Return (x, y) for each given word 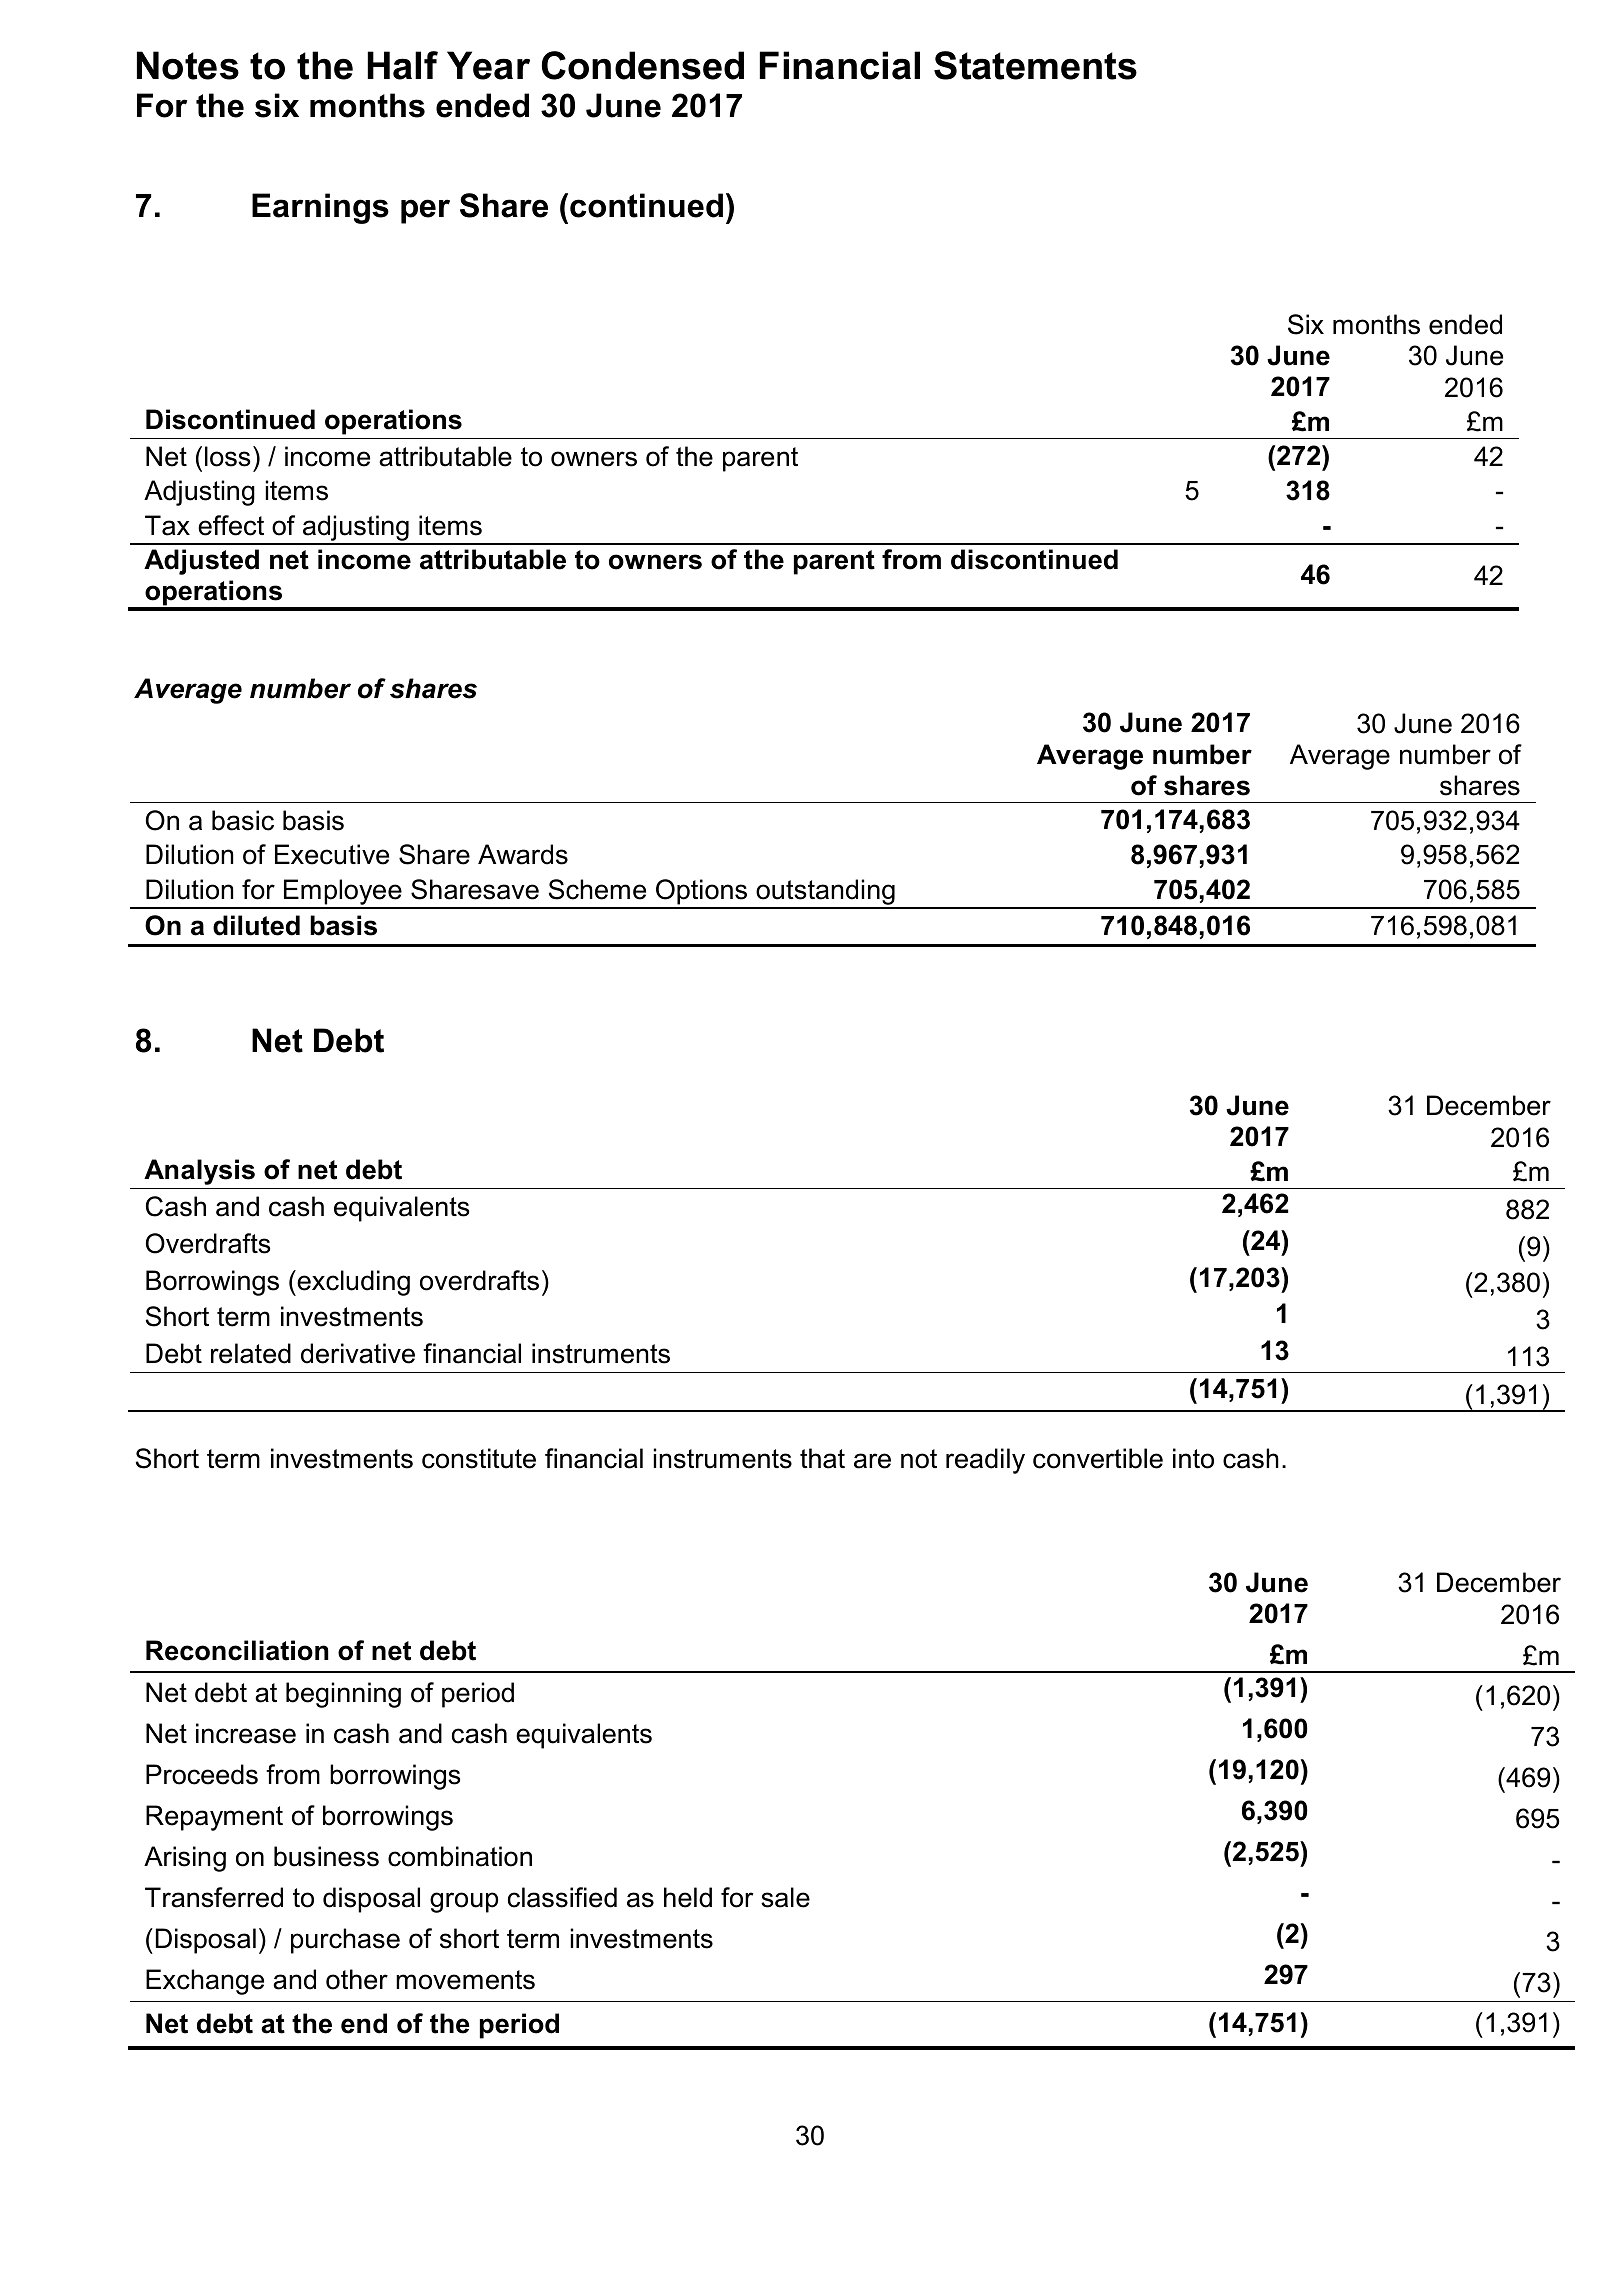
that (822, 1458)
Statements (1035, 65)
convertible (1098, 1458)
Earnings (320, 208)
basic (243, 820)
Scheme (597, 889)
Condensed (643, 65)
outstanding (825, 893)
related (251, 1353)
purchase (345, 1941)
